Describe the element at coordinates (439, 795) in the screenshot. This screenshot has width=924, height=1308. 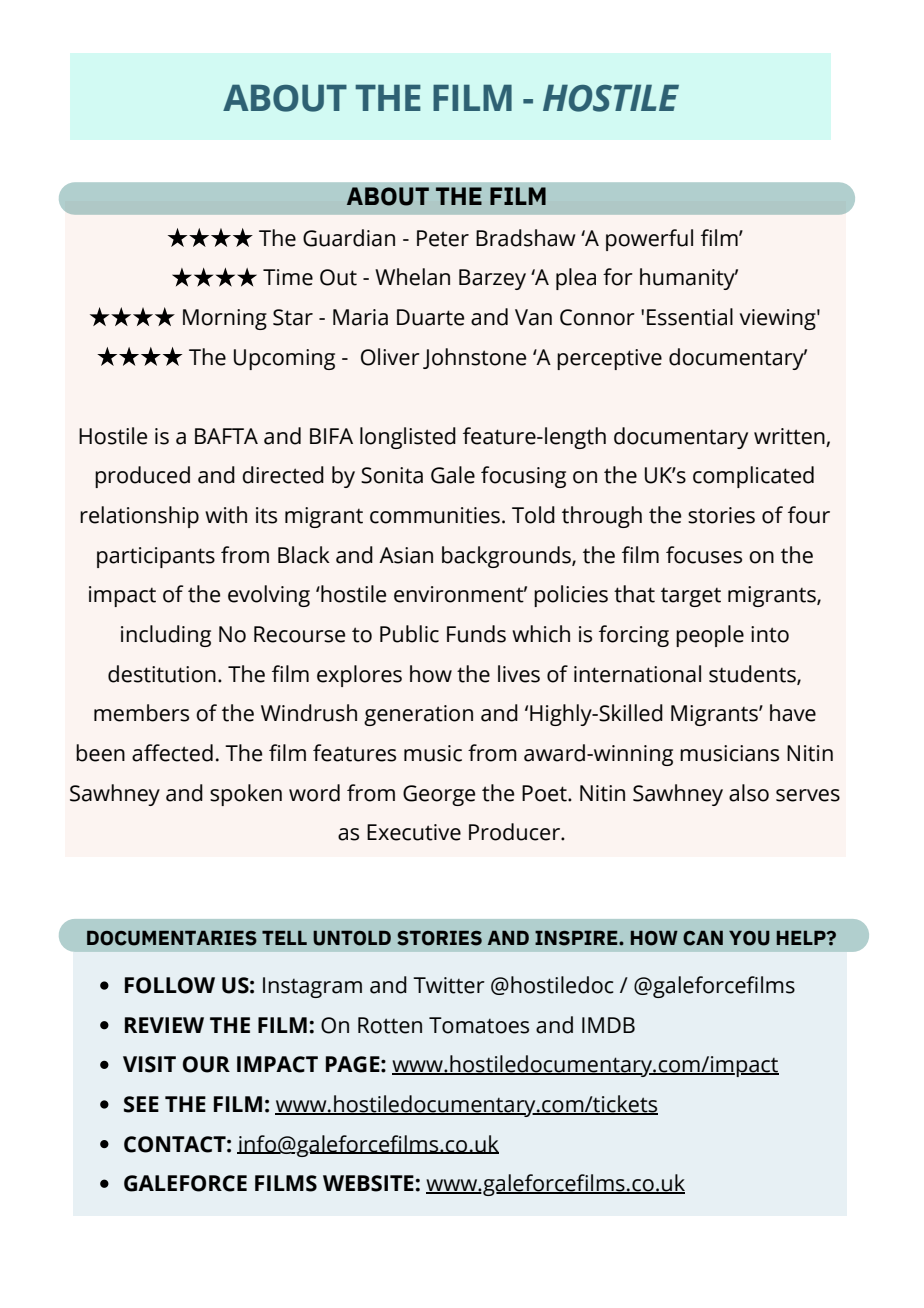
I see `George` at that location.
